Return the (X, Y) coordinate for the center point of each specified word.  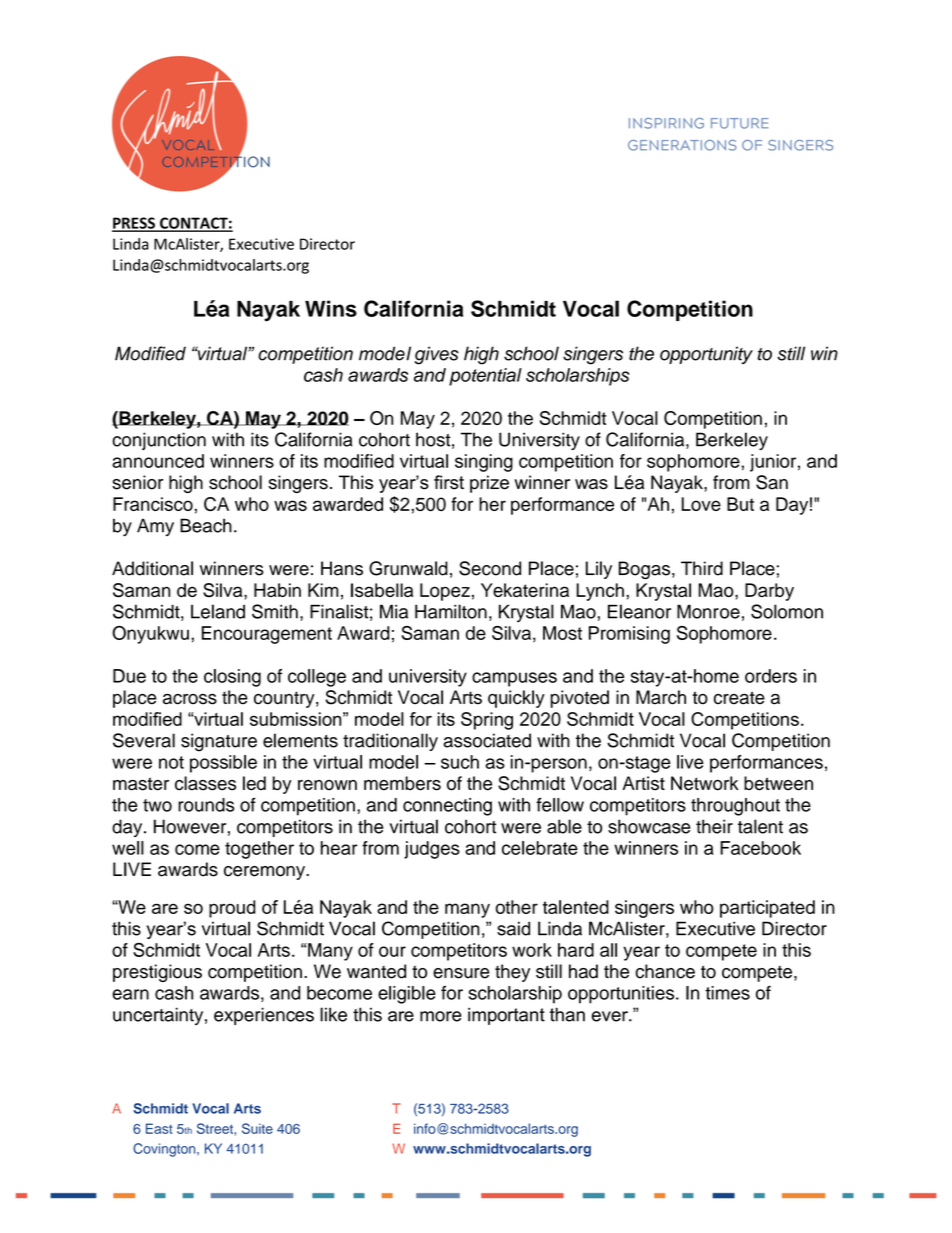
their (714, 826)
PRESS (134, 224)
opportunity (706, 355)
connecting (447, 807)
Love (701, 504)
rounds (206, 805)
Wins (331, 308)
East (159, 1128)
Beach (206, 525)
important (506, 1016)
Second (490, 568)
